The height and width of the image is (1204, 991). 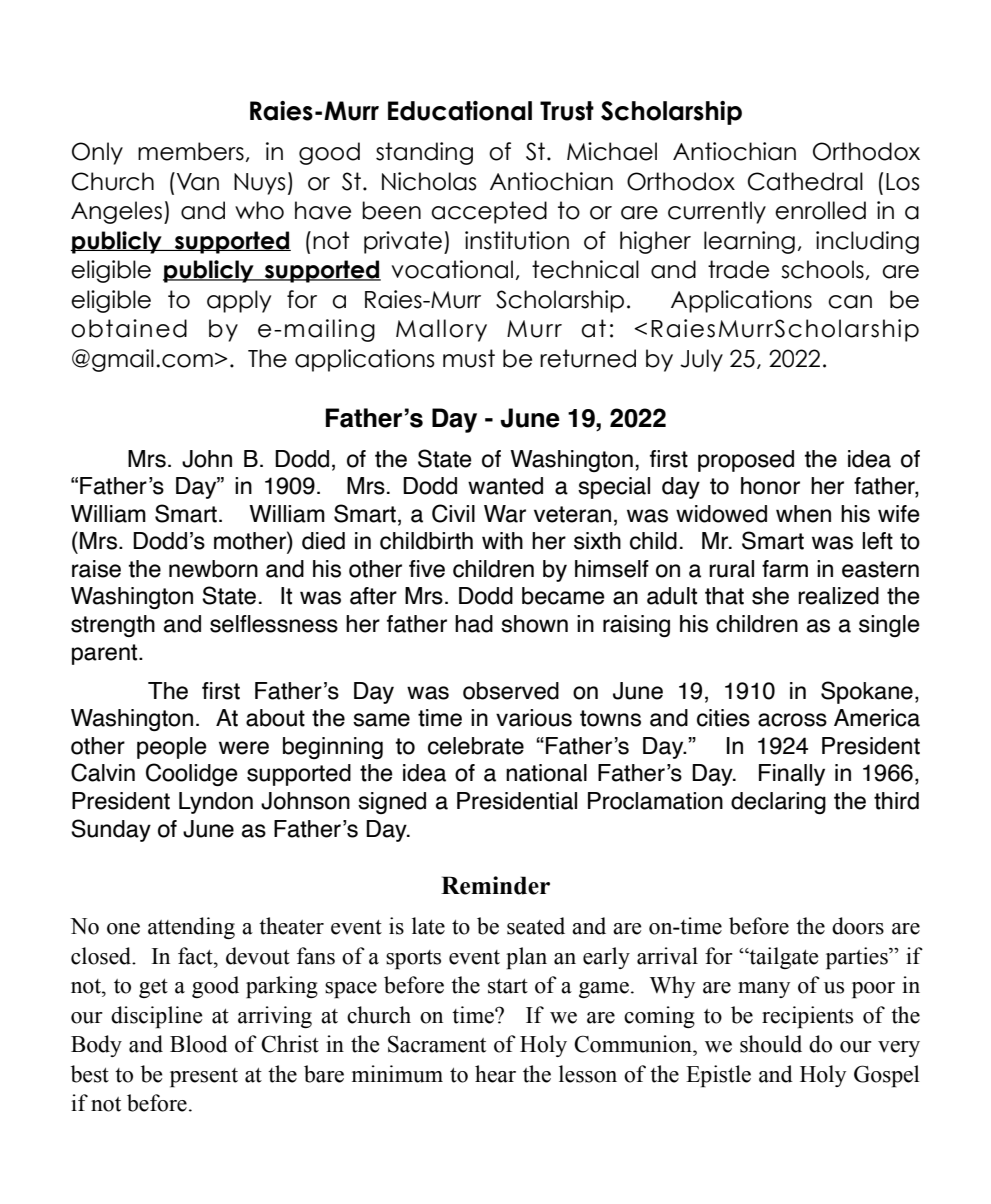 What do you see at coordinates (199, 1044) in the image?
I see `Blood` at bounding box center [199, 1044].
